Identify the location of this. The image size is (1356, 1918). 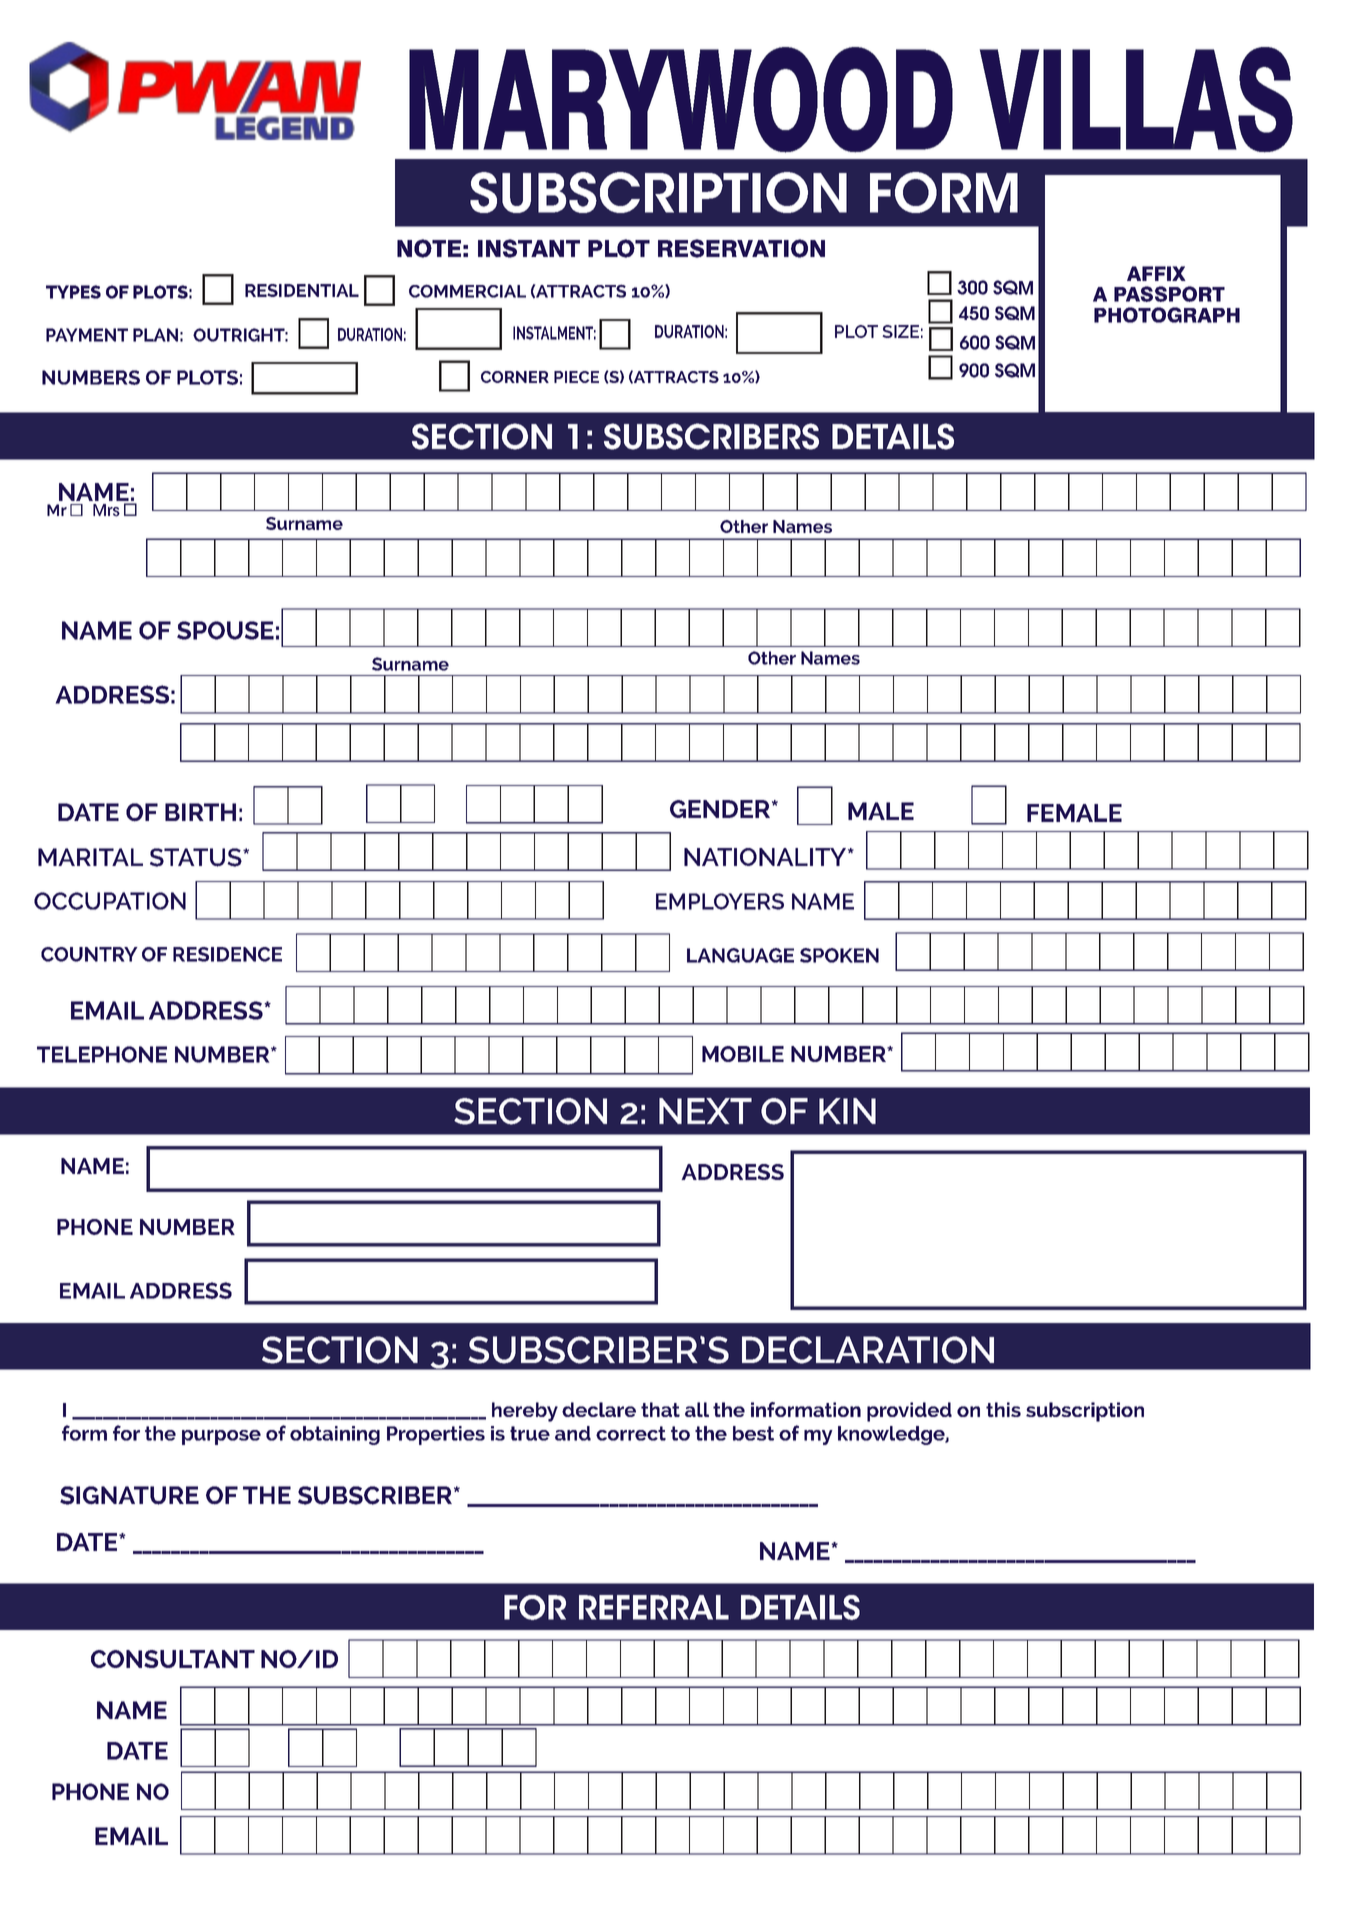
(1003, 1409).
